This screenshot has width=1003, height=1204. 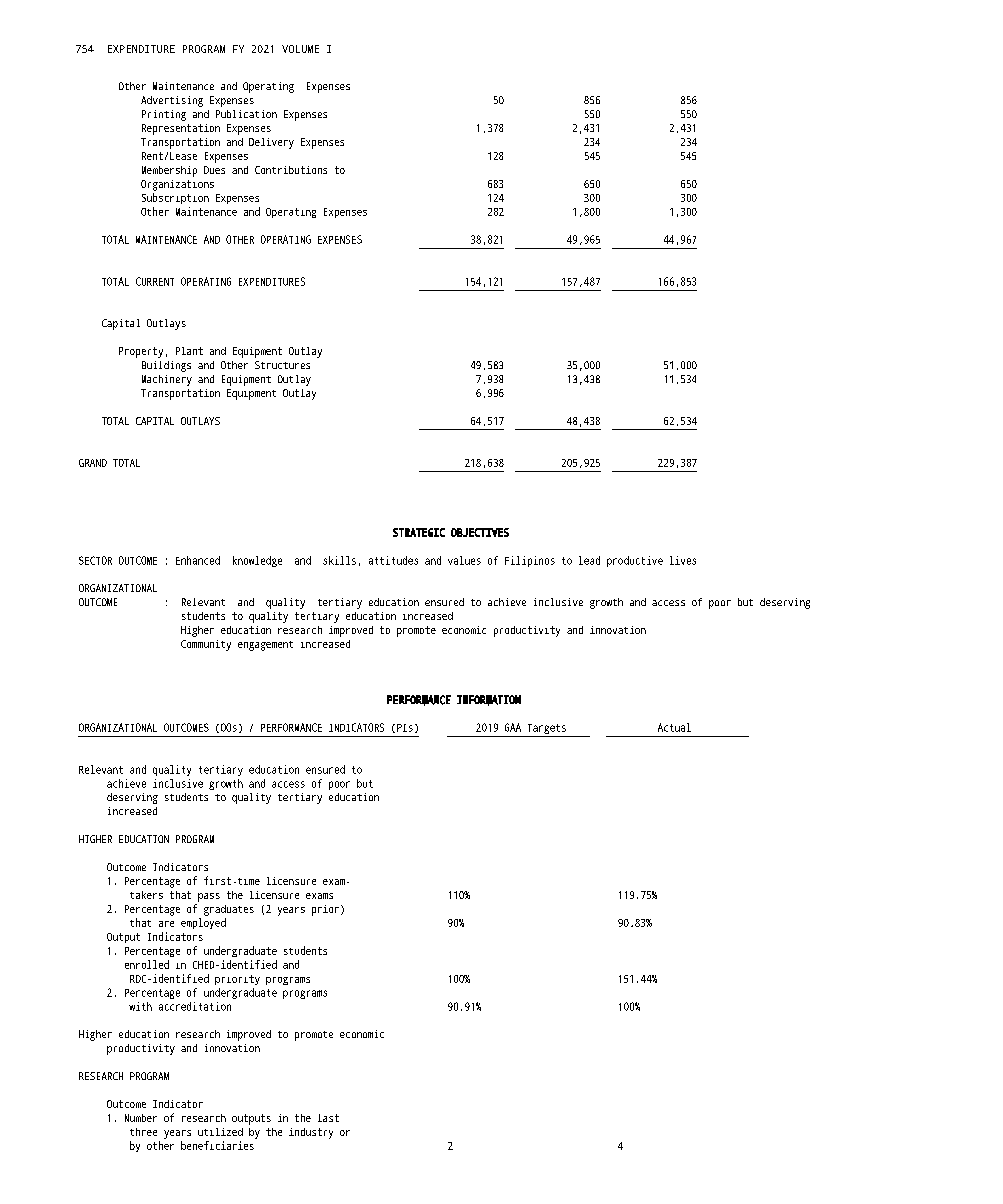 I want to click on Structures, so click(x=282, y=365).
